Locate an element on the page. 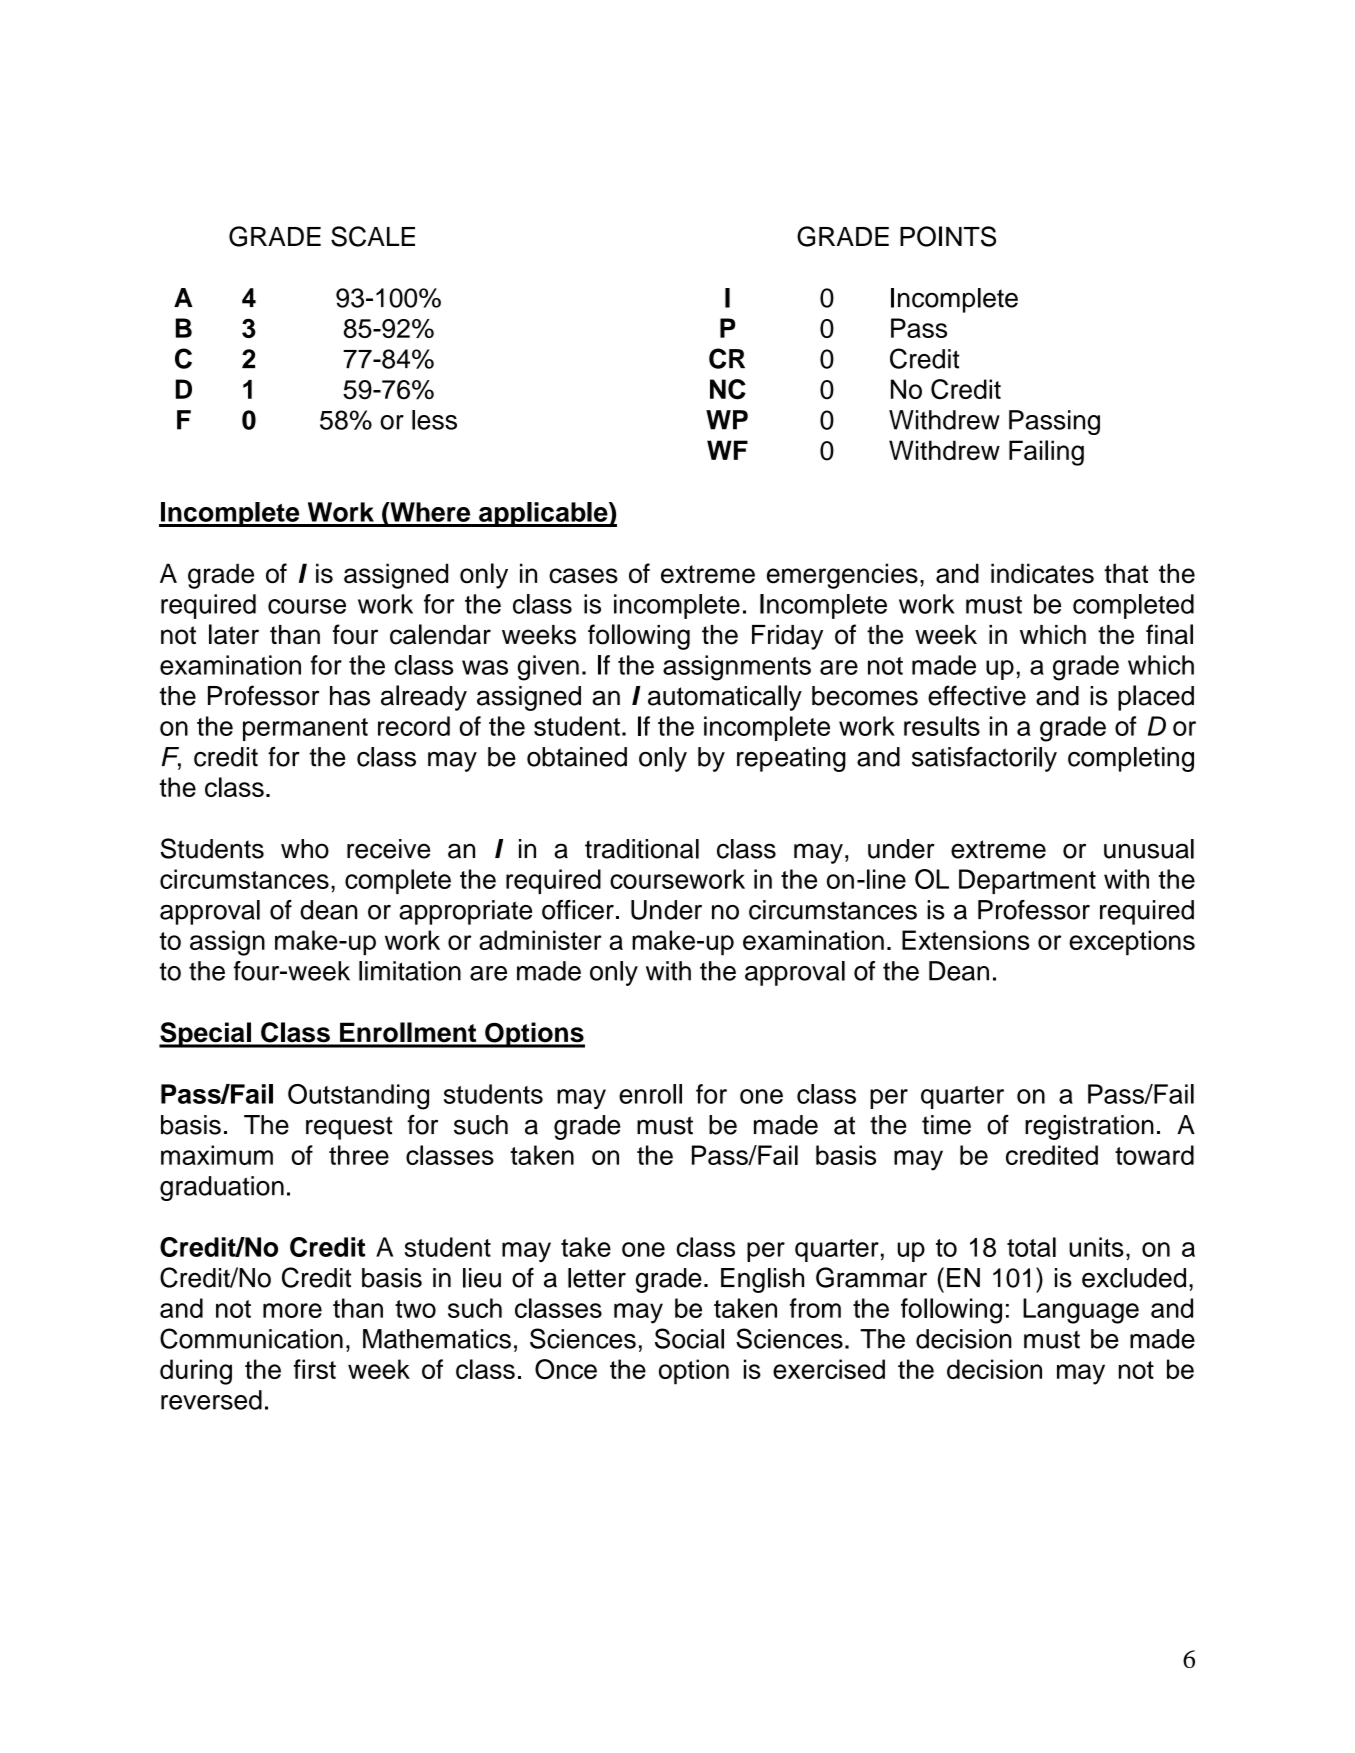 The height and width of the document is (1753, 1355). Language is located at coordinates (1081, 1311).
